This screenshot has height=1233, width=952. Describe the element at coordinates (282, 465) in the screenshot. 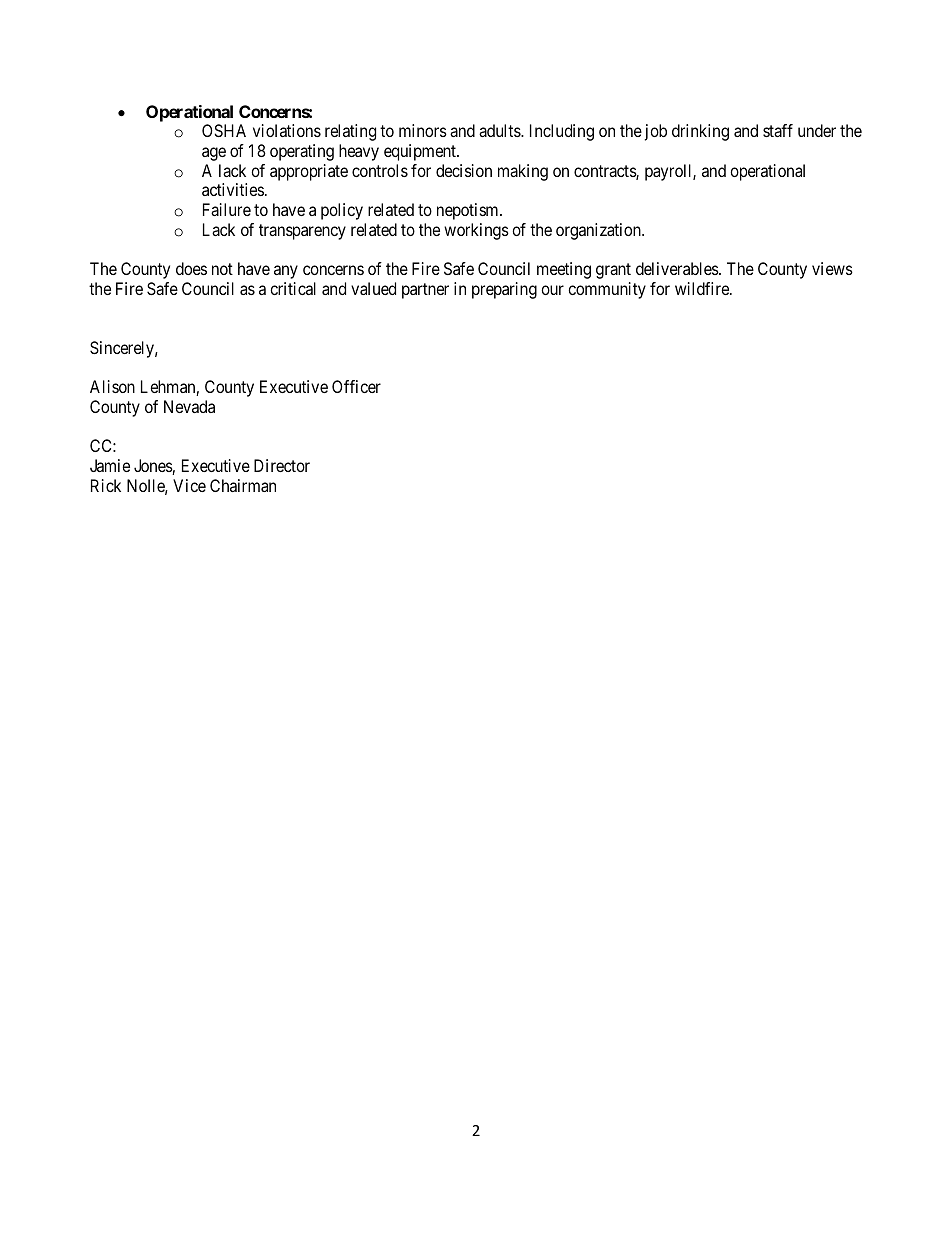

I see `Director` at that location.
